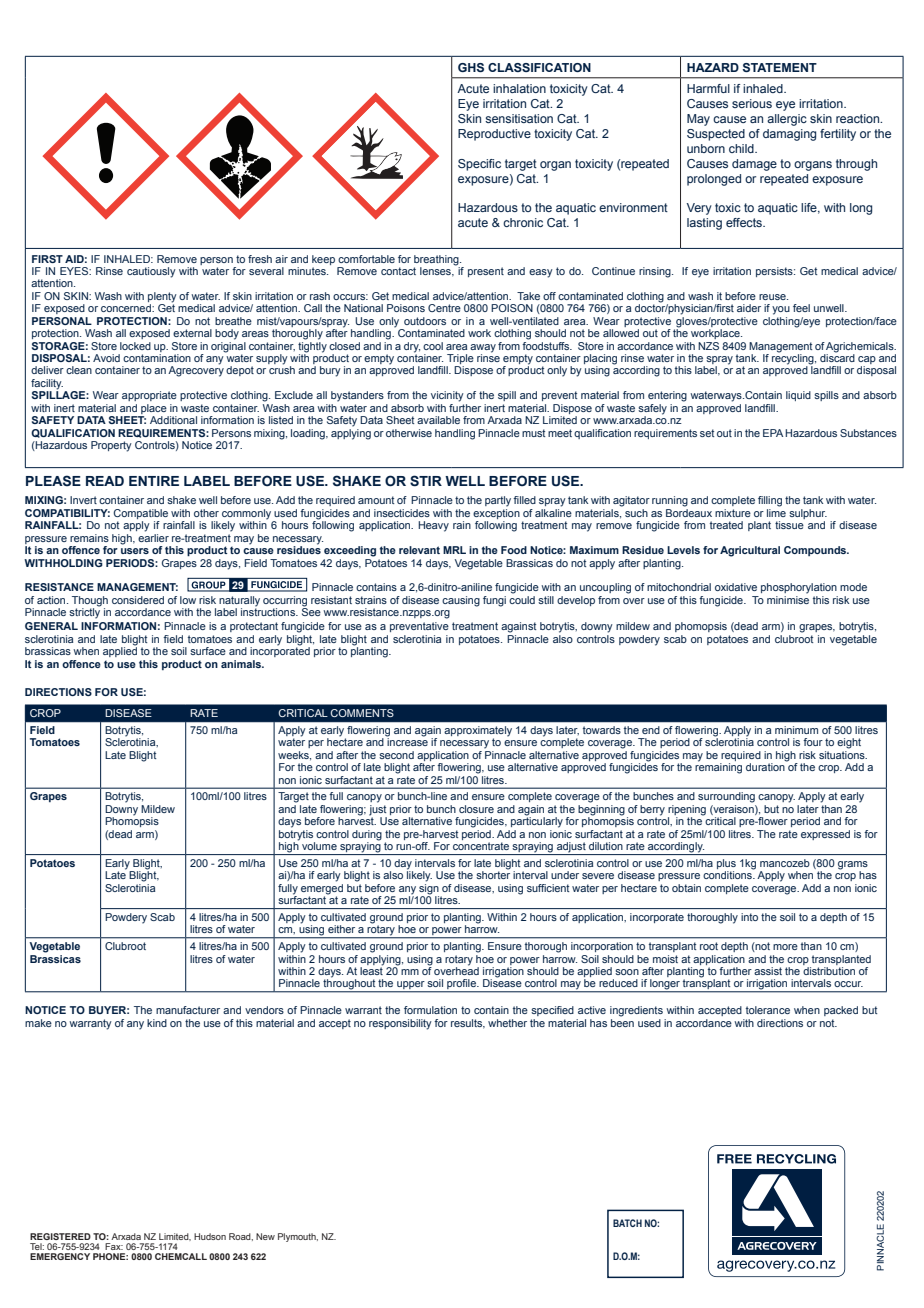  I want to click on ENTIRE, so click(154, 481).
